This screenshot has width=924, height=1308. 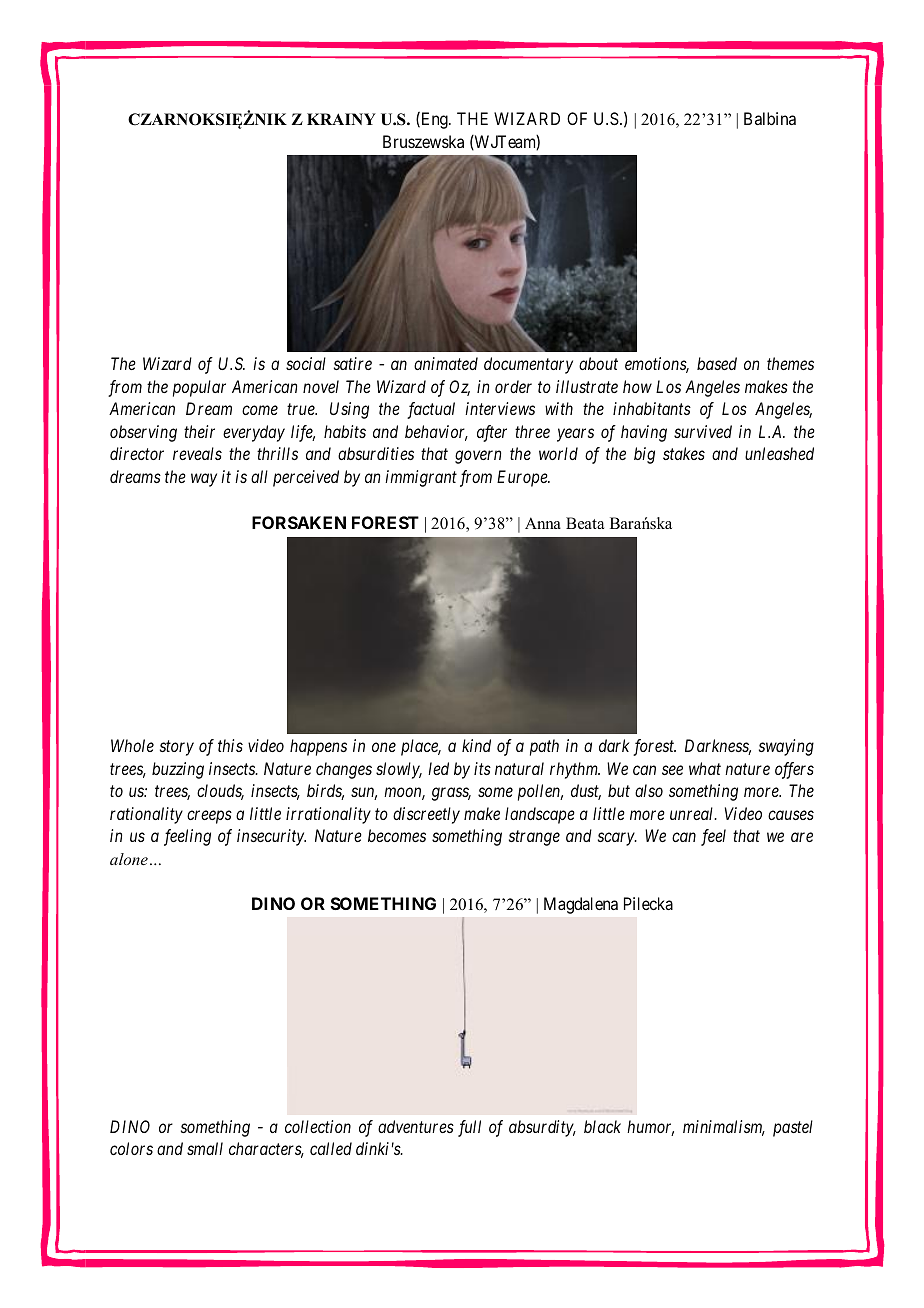 What do you see at coordinates (205, 1148) in the screenshot?
I see `small` at bounding box center [205, 1148].
